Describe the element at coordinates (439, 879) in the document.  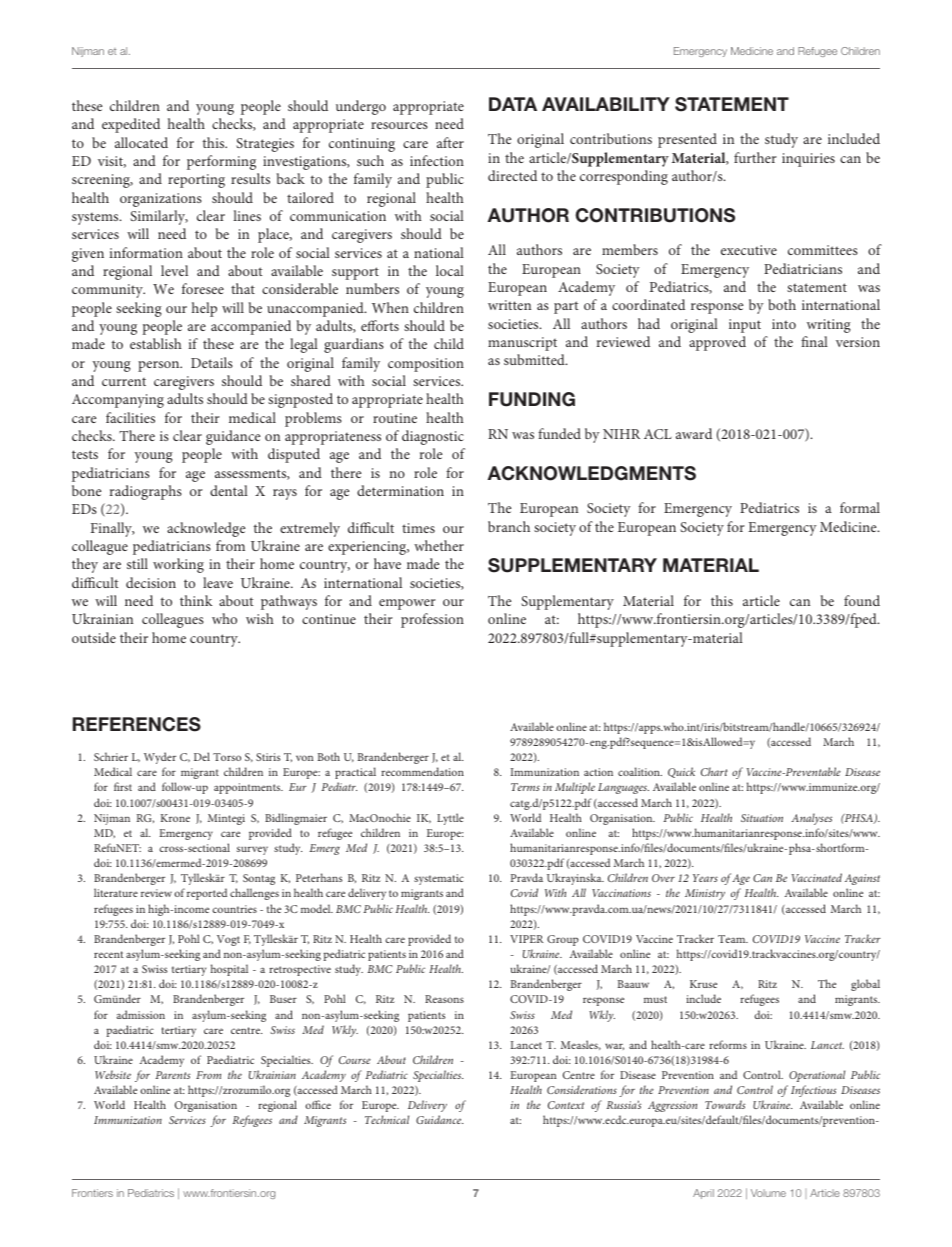
I see `systematic` at that location.
